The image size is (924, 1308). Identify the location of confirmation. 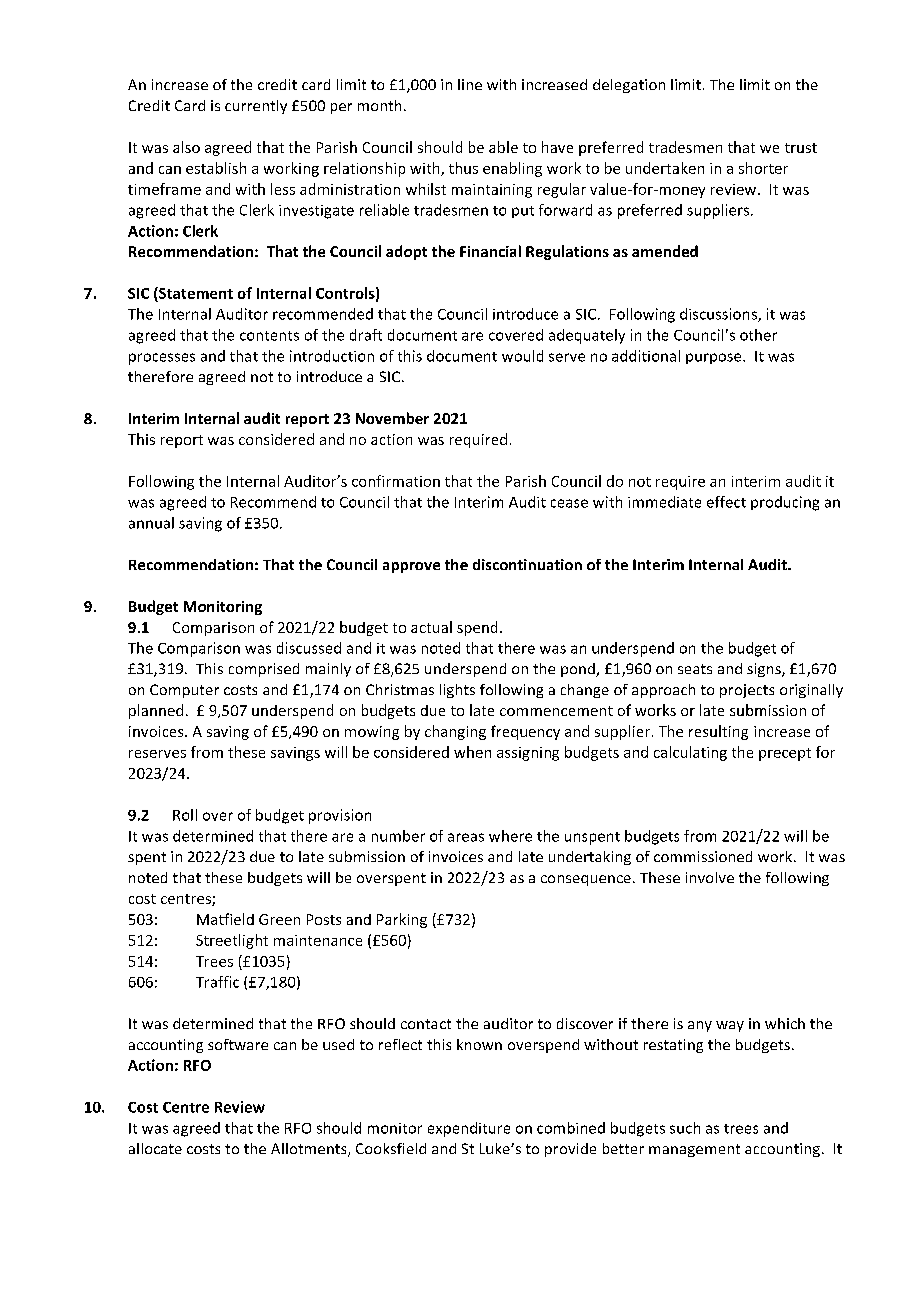
(396, 481).
